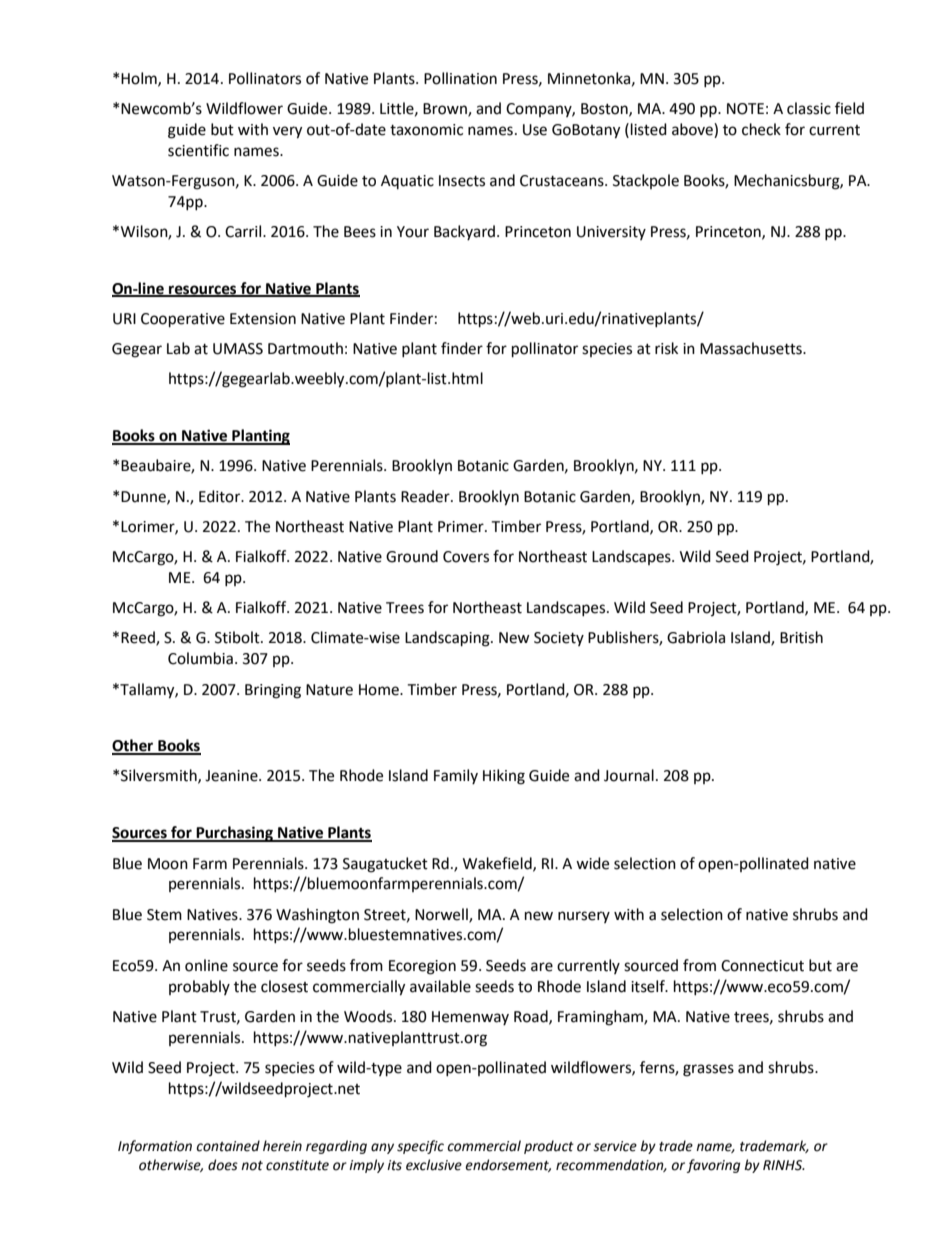  I want to click on Reader, so click(426, 496).
